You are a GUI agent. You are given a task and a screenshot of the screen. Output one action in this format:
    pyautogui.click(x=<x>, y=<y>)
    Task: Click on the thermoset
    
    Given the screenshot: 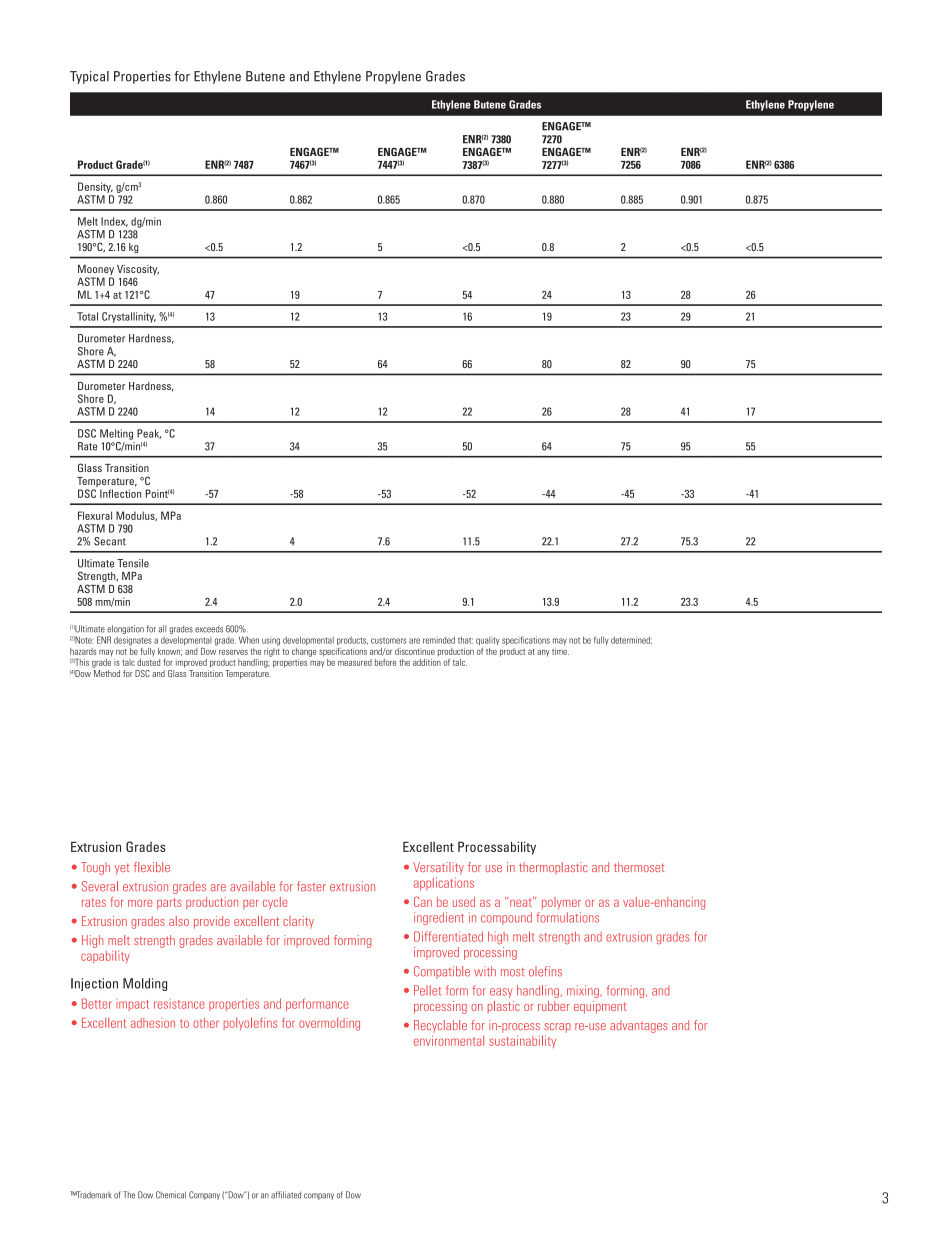 What is the action you would take?
    pyautogui.click(x=639, y=867)
